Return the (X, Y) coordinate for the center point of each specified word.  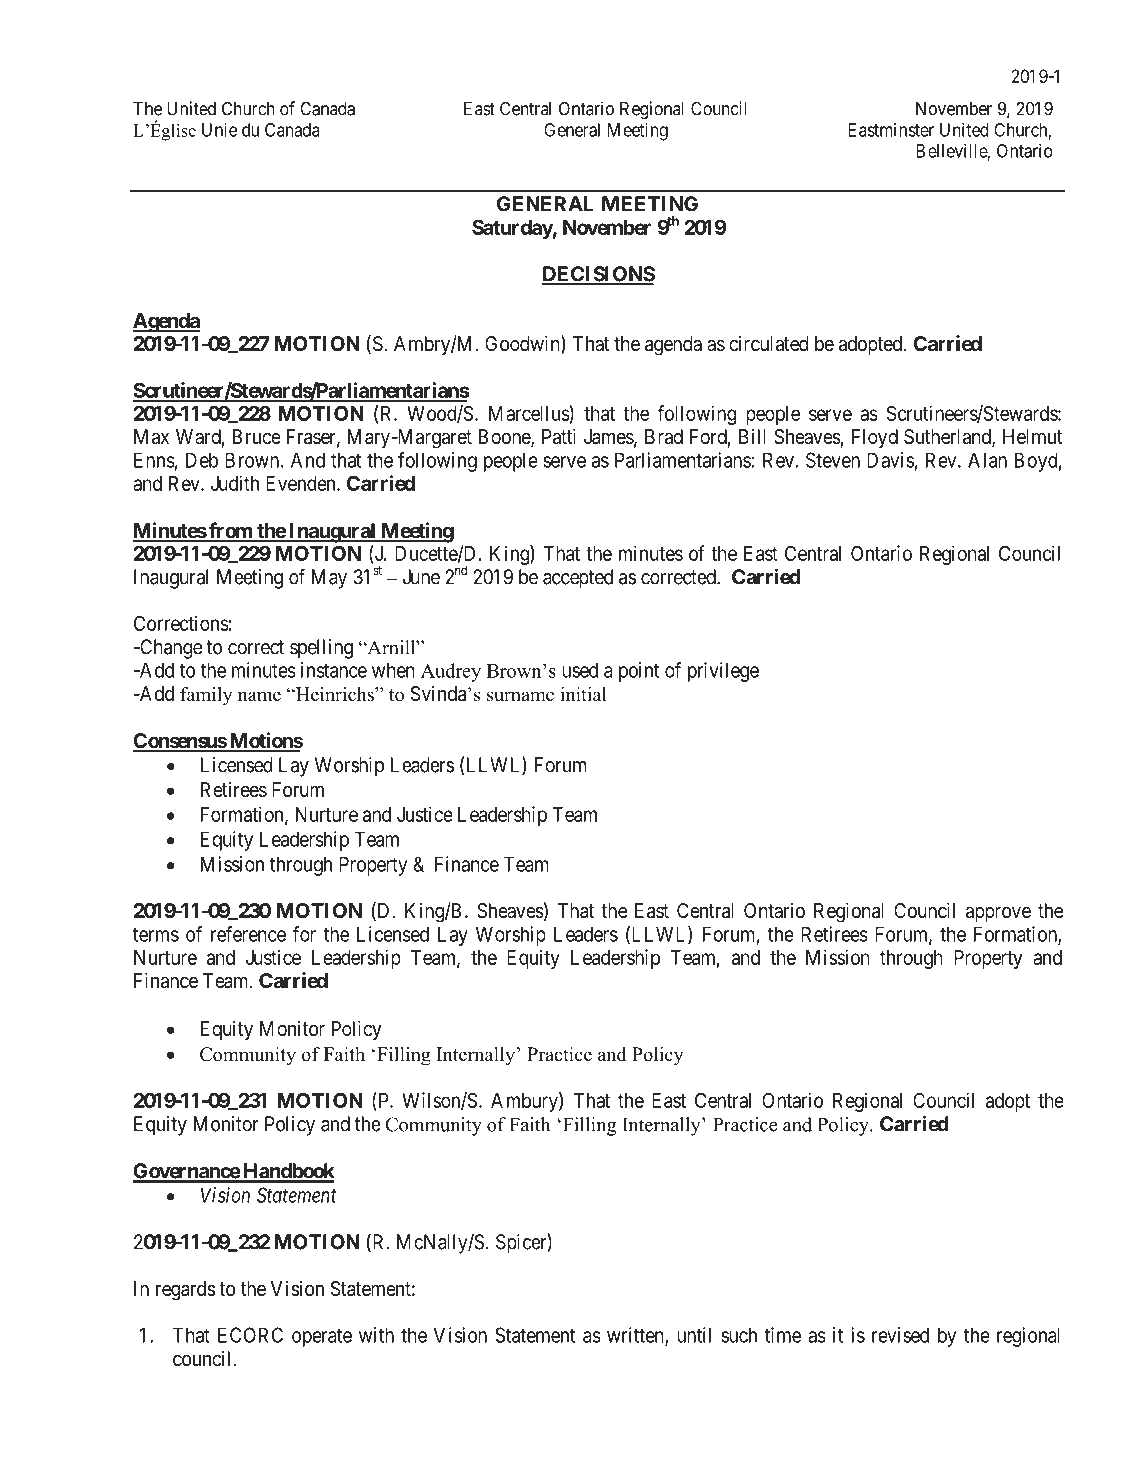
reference (248, 934)
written (636, 1336)
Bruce (257, 436)
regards (185, 1291)
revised (900, 1335)
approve (998, 914)
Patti (559, 437)
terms (156, 934)
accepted (578, 579)
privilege (723, 672)
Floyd (875, 439)
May (329, 579)
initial (583, 694)
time (783, 1335)
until (694, 1335)
